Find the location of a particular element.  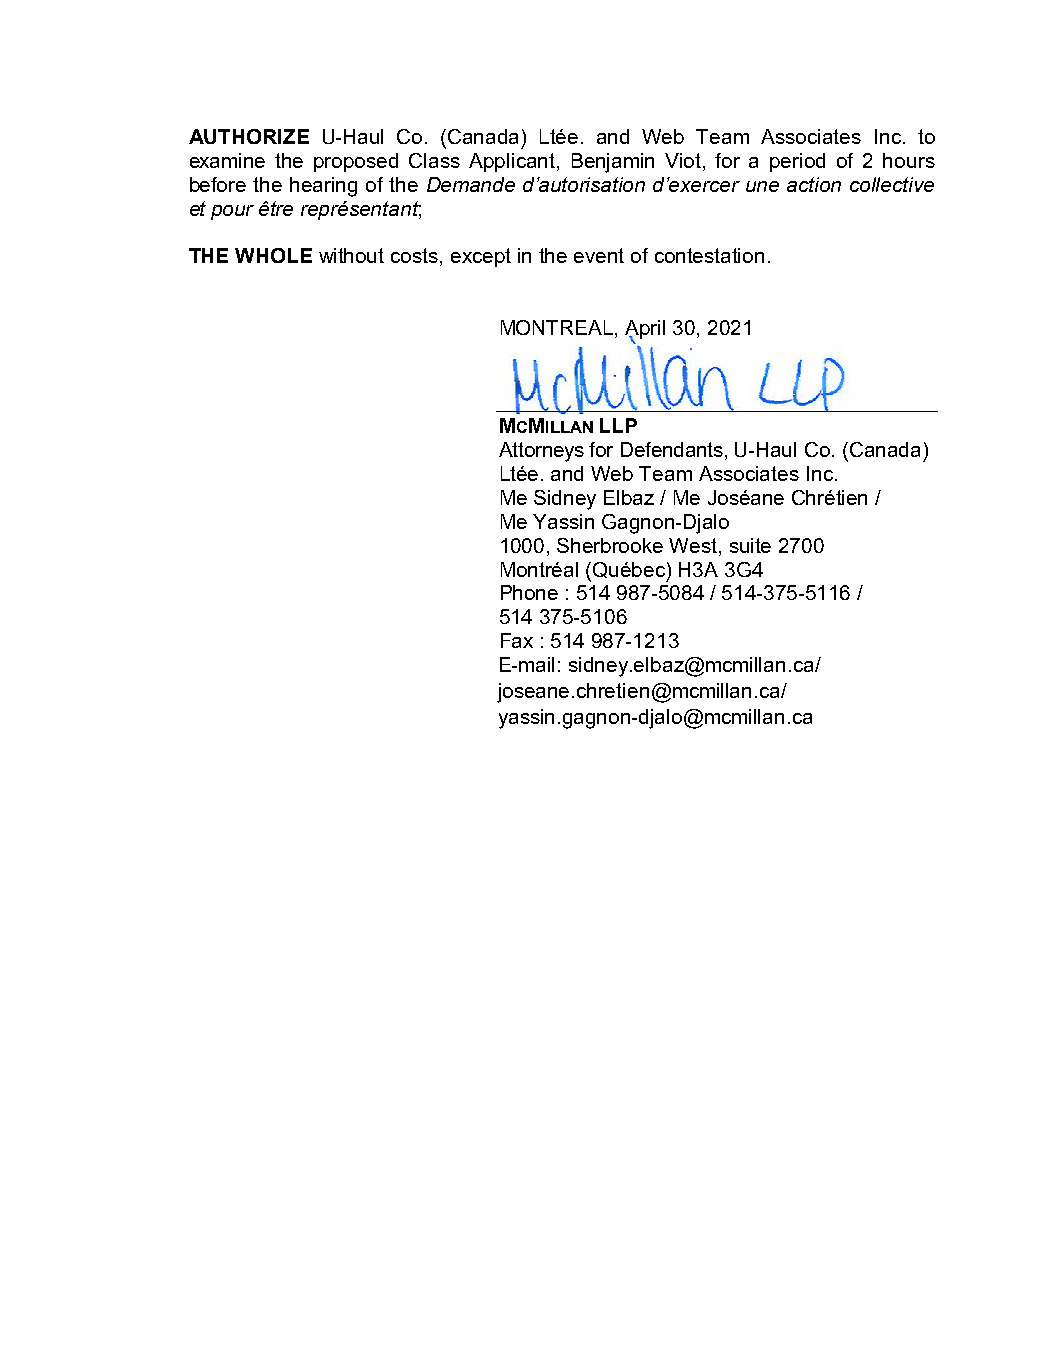

proposed is located at coordinates (356, 162).
